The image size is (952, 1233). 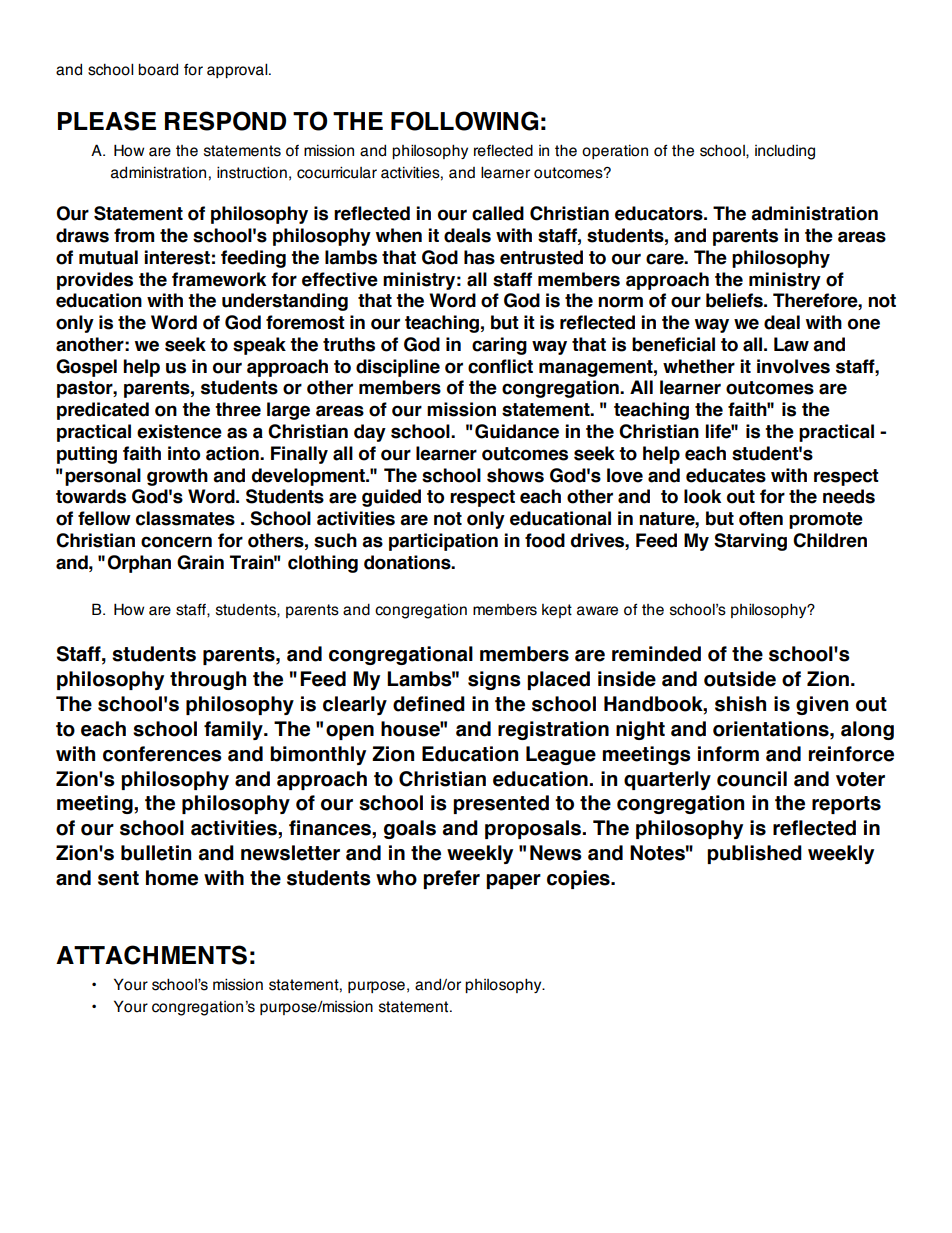 I want to click on shish, so click(x=740, y=704).
